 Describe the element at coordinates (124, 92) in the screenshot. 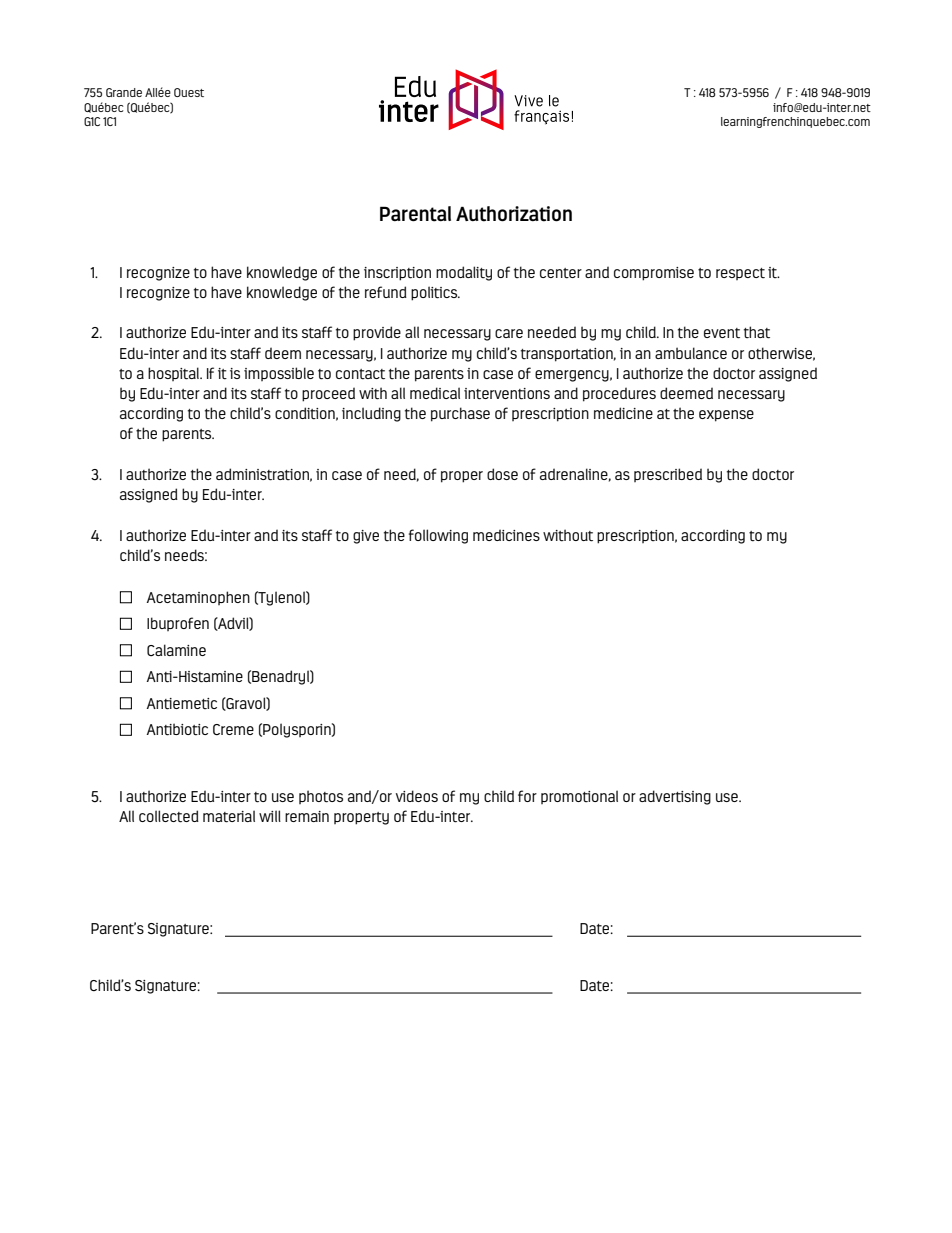

I see `Grande` at that location.
